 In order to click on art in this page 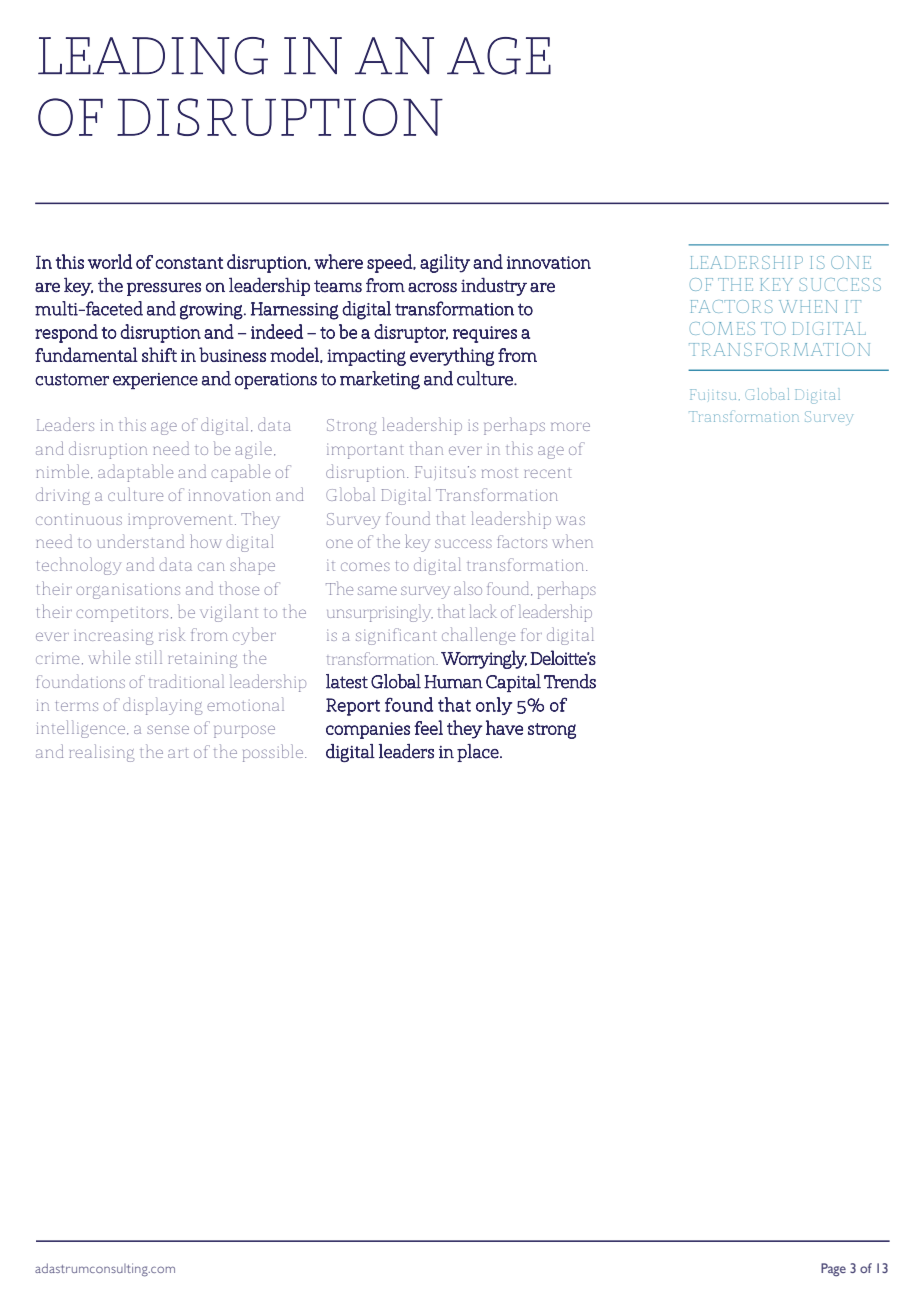, I will do `click(178, 753)`.
